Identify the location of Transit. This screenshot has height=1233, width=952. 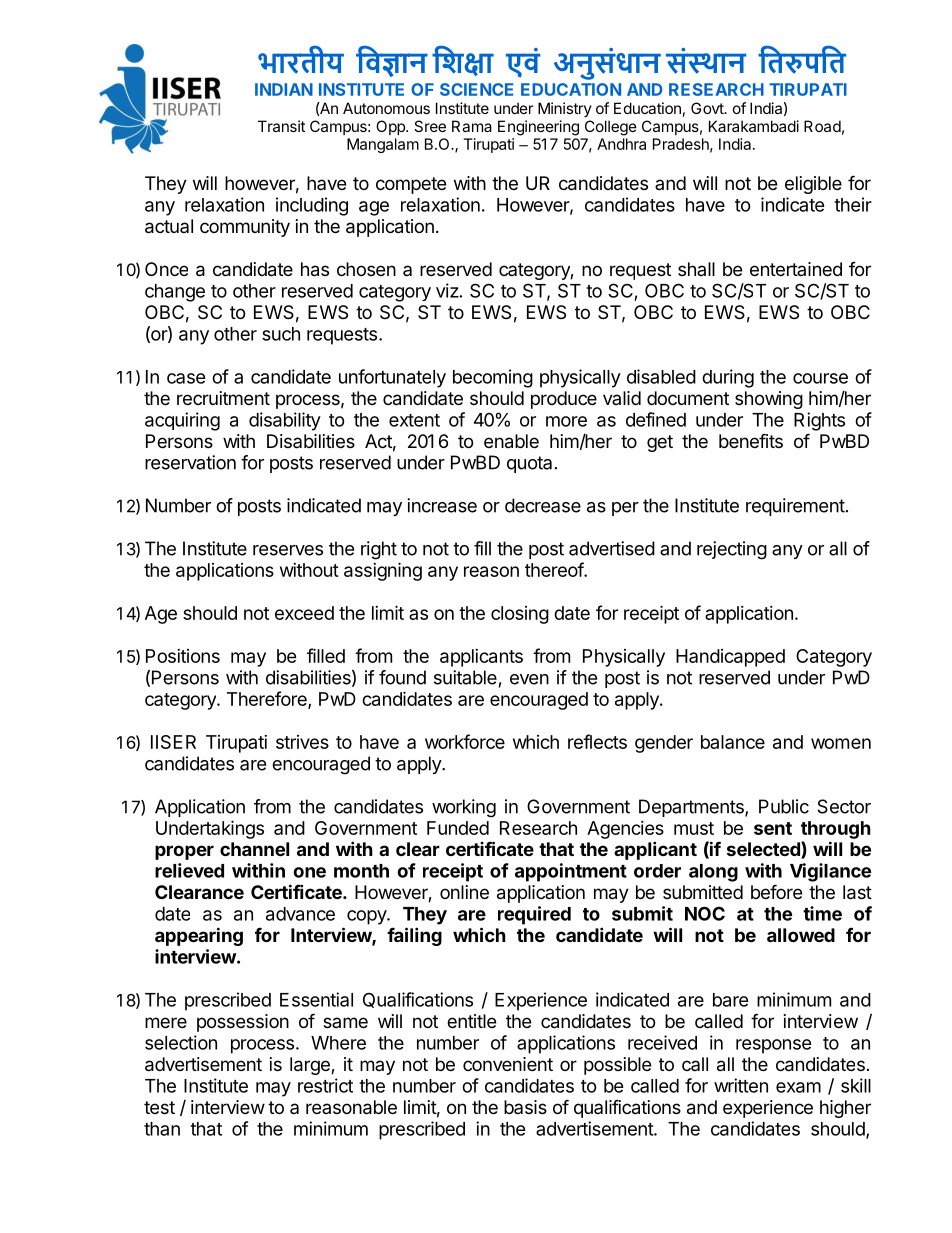
(281, 126).
